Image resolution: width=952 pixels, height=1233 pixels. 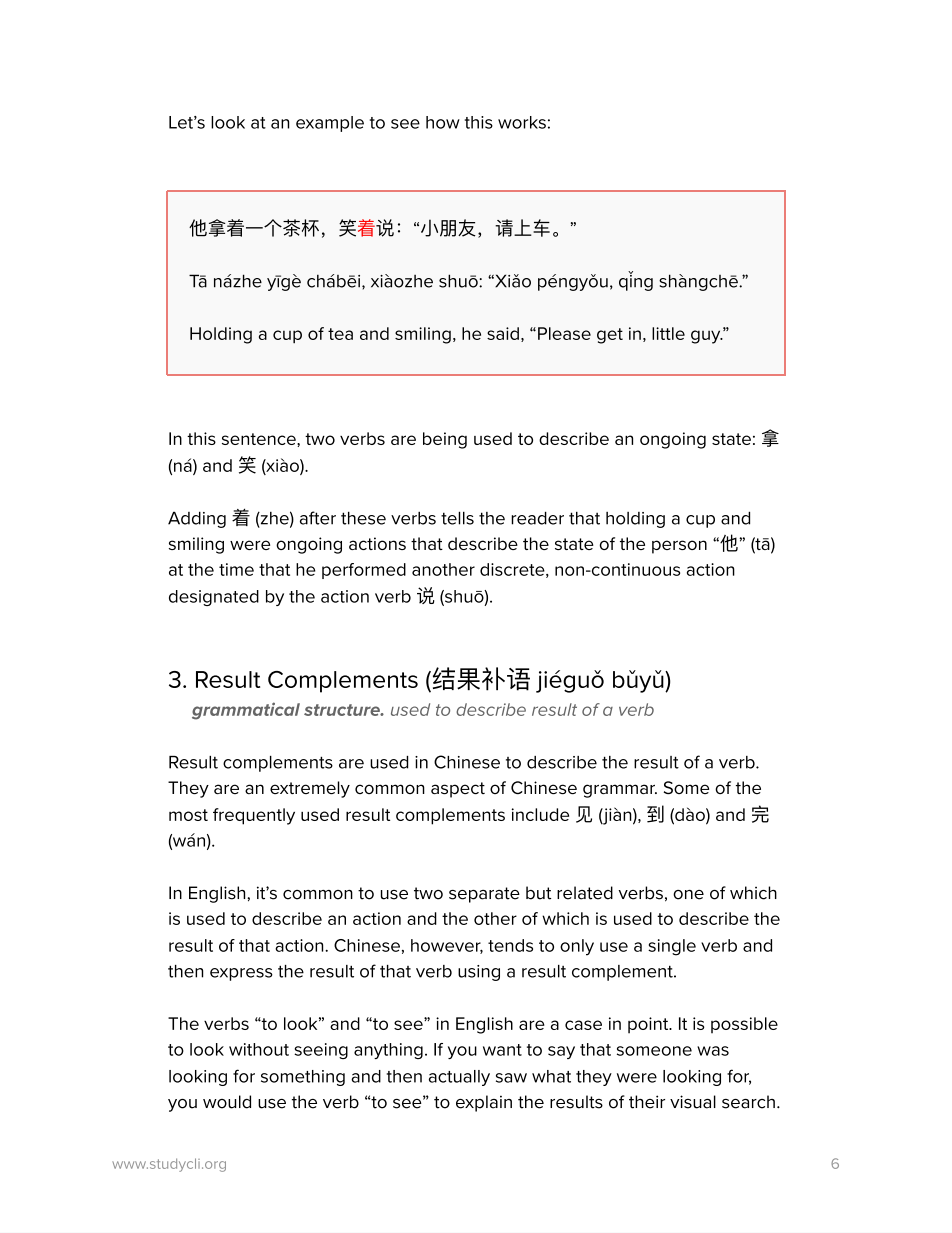 I want to click on designated, so click(x=214, y=598).
